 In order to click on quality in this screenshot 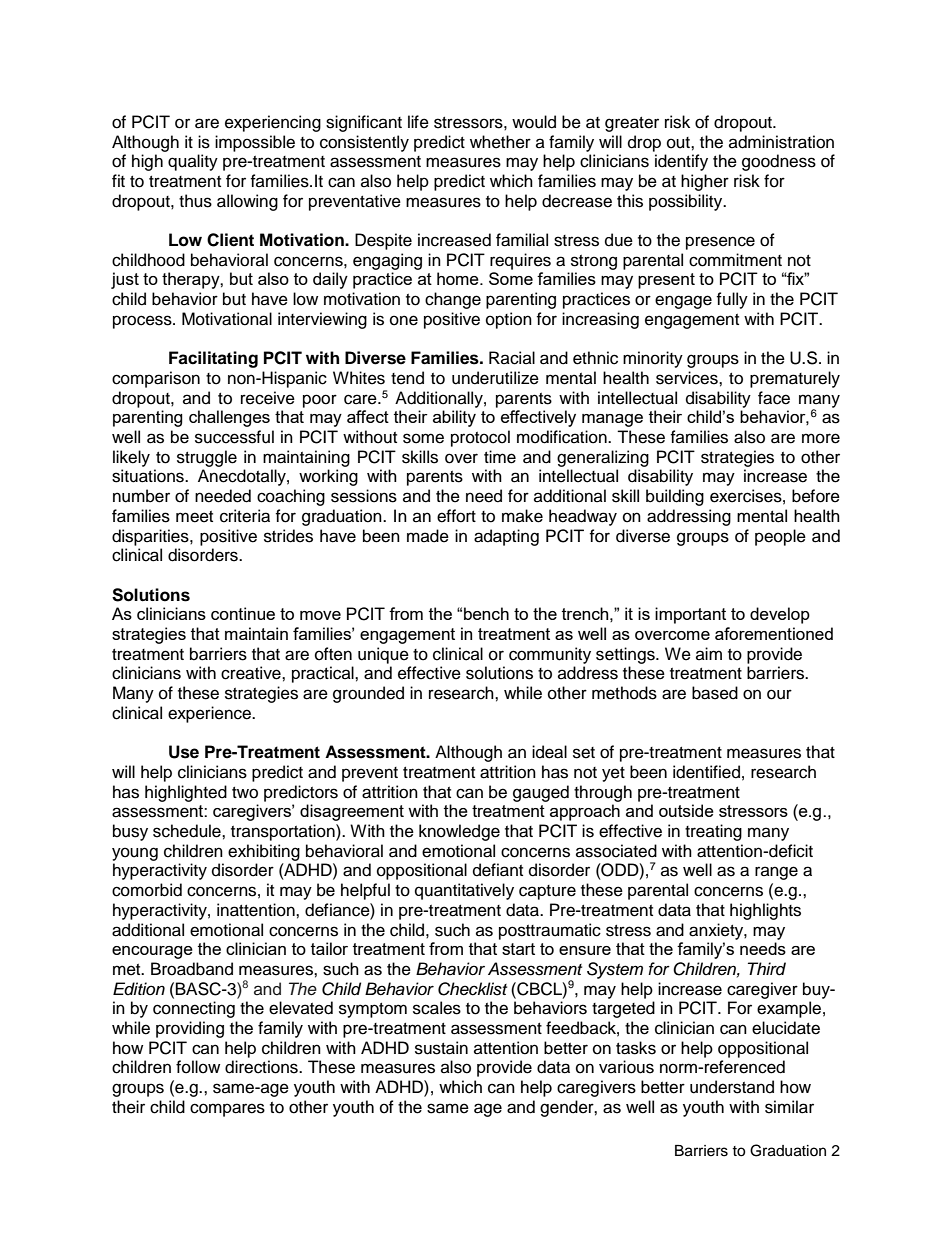, I will do `click(193, 162)`.
